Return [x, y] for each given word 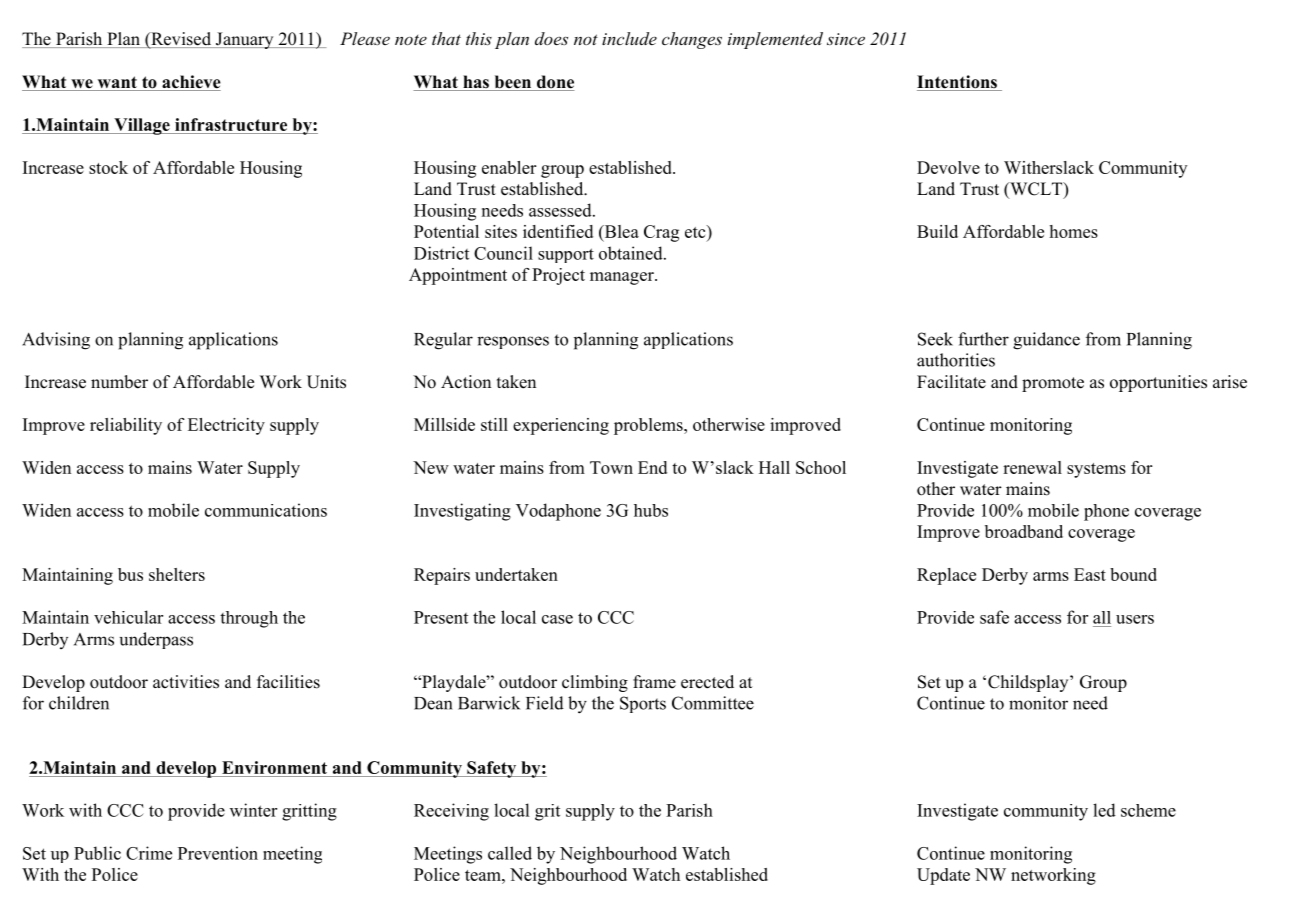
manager [623, 278]
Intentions [958, 83]
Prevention [218, 853]
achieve [190, 83]
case [557, 619]
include [629, 38]
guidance [1046, 341]
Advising [56, 341]
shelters [177, 574]
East [1090, 574]
